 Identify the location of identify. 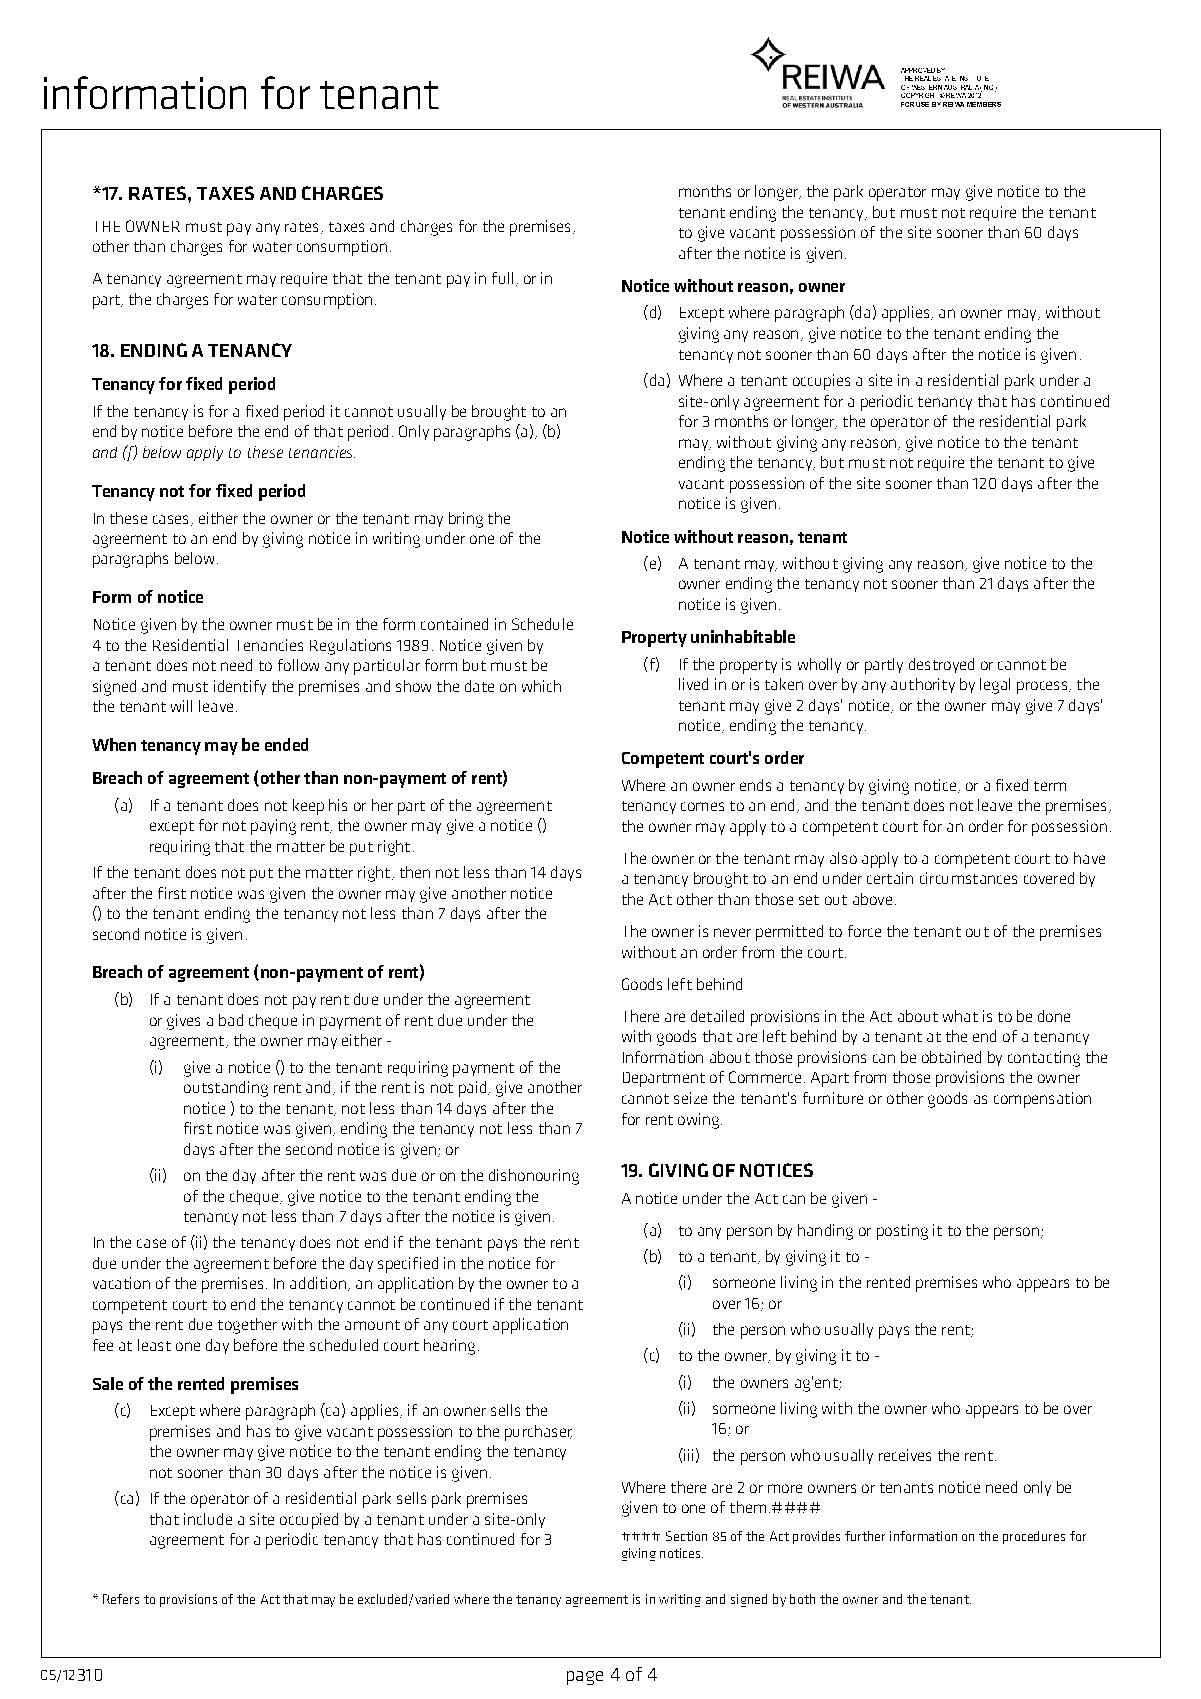
(240, 687).
